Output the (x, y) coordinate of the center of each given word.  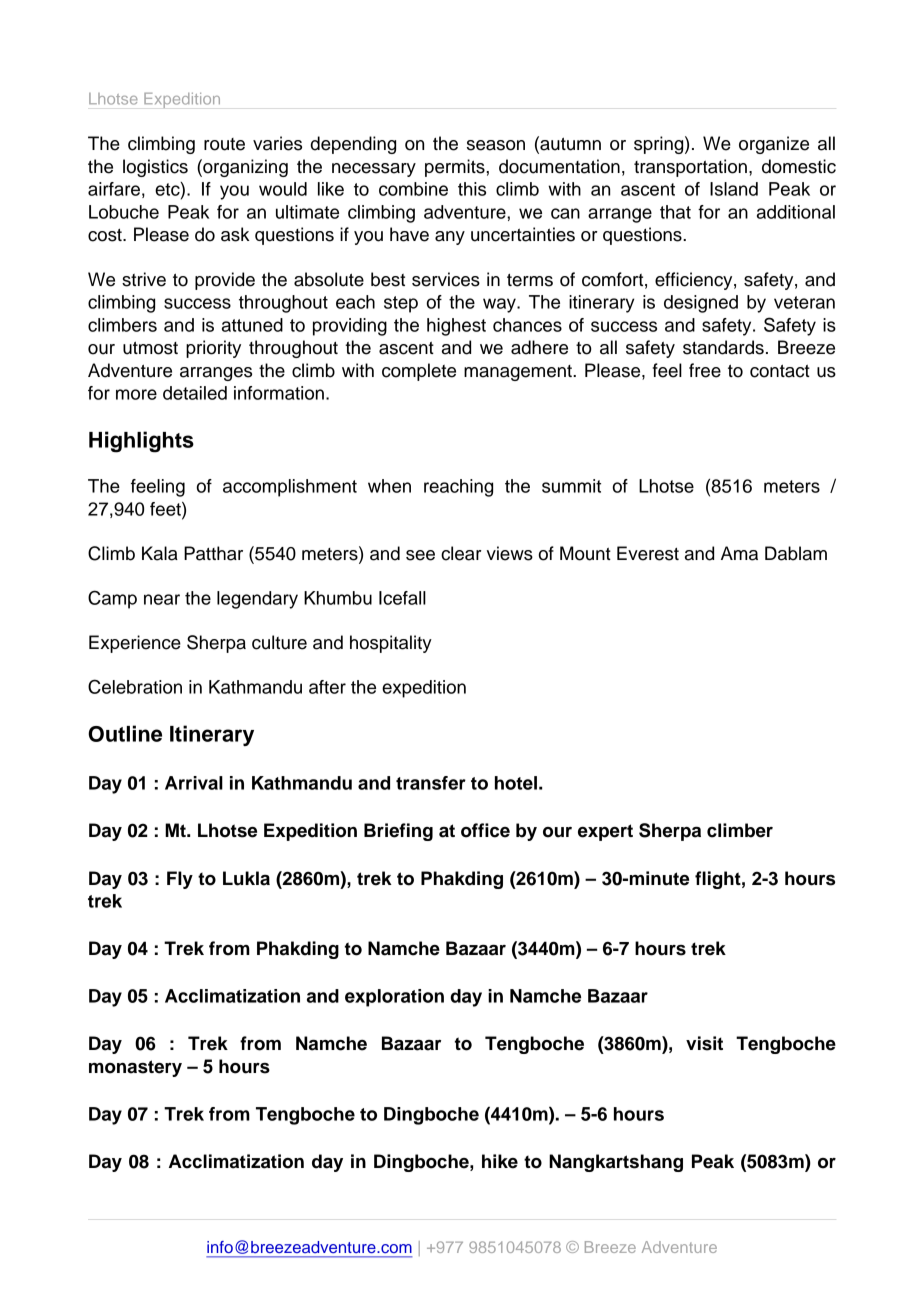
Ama (739, 553)
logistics (155, 168)
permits (456, 168)
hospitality (391, 644)
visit (704, 1043)
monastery (135, 1068)
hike (500, 1161)
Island (734, 189)
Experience (135, 644)
